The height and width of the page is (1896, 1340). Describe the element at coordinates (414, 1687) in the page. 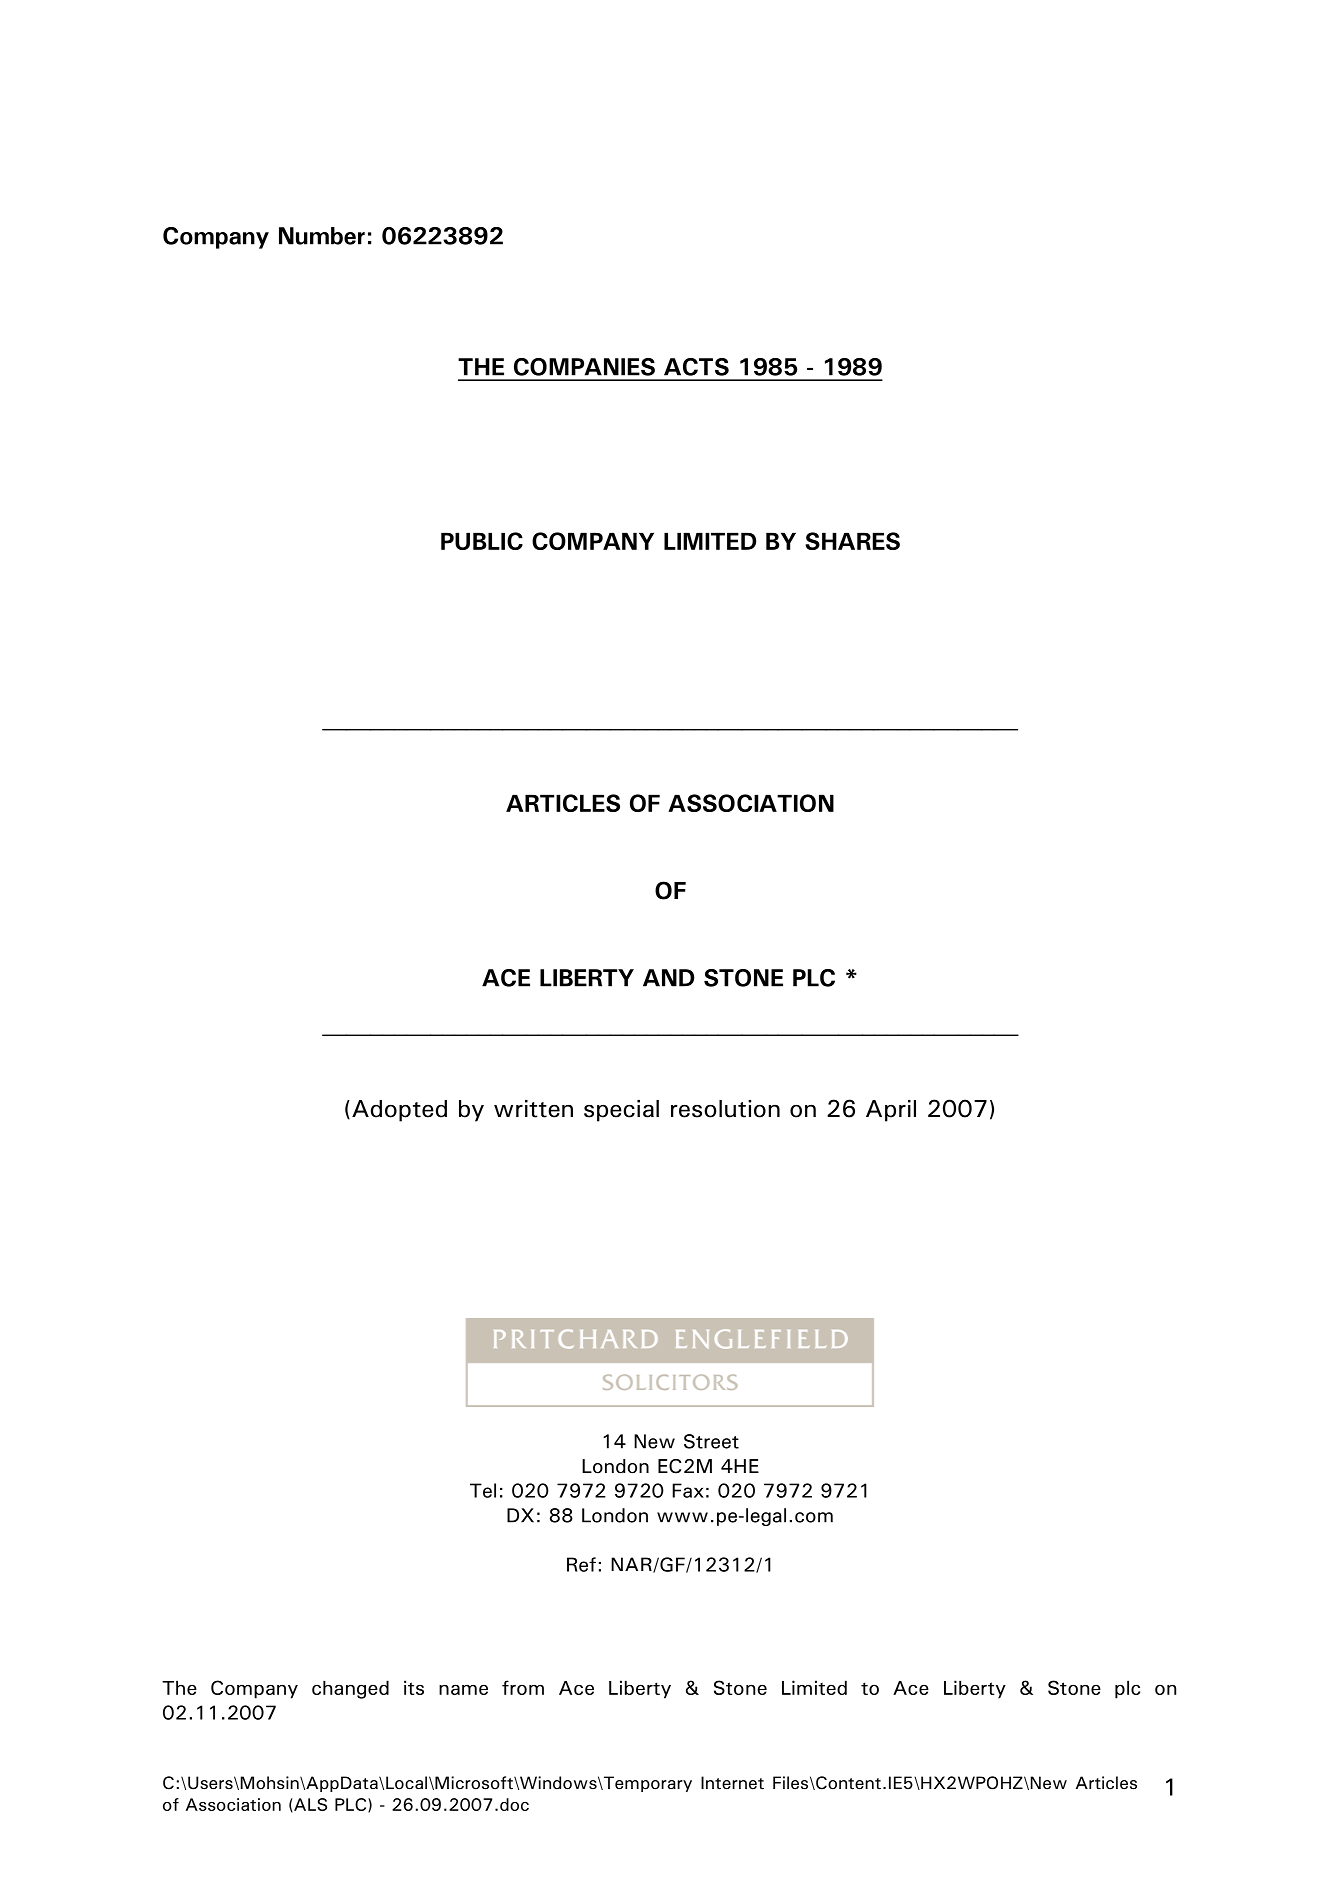

I see `its` at that location.
